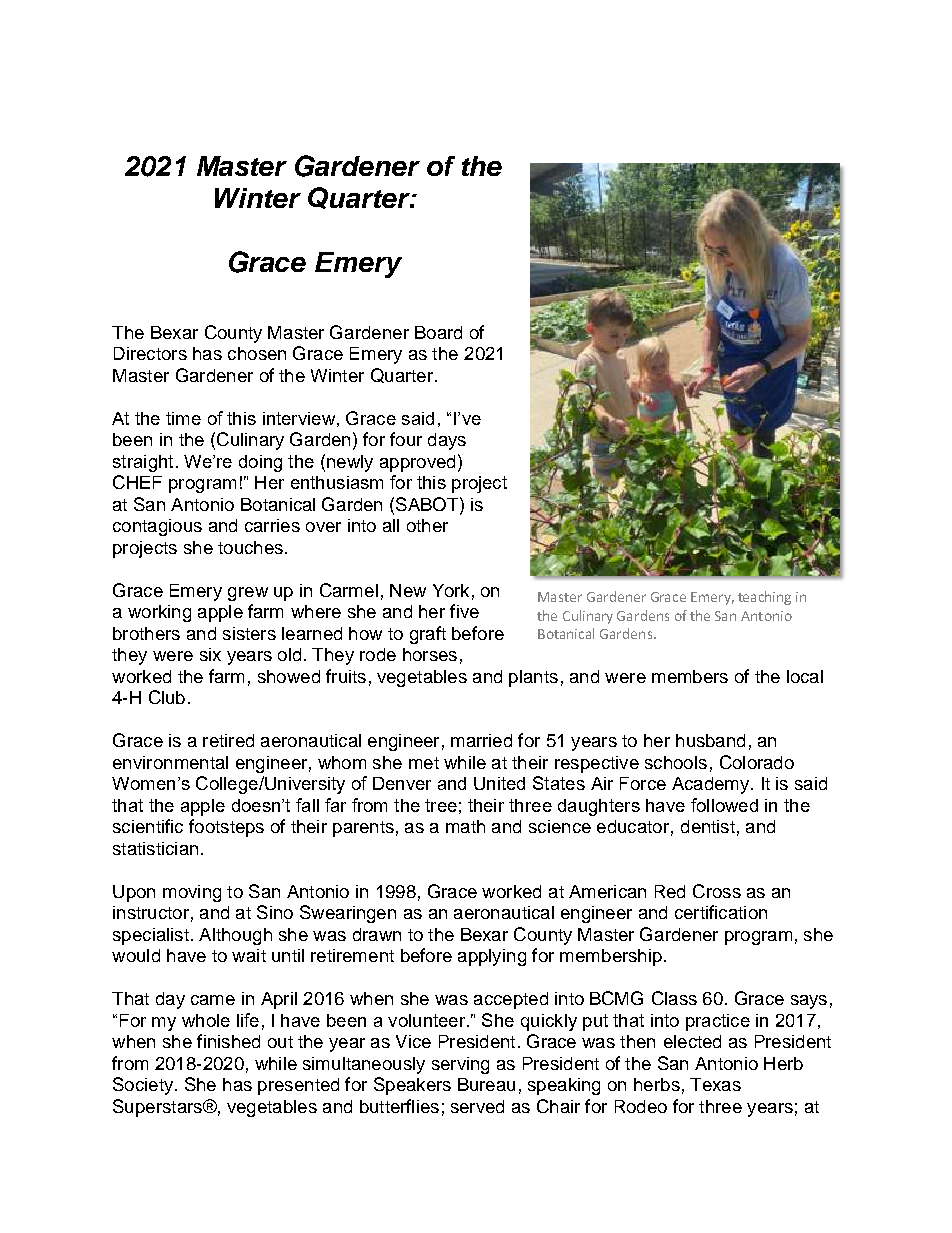 The image size is (952, 1233). What do you see at coordinates (226, 828) in the screenshot?
I see `footsteps` at bounding box center [226, 828].
